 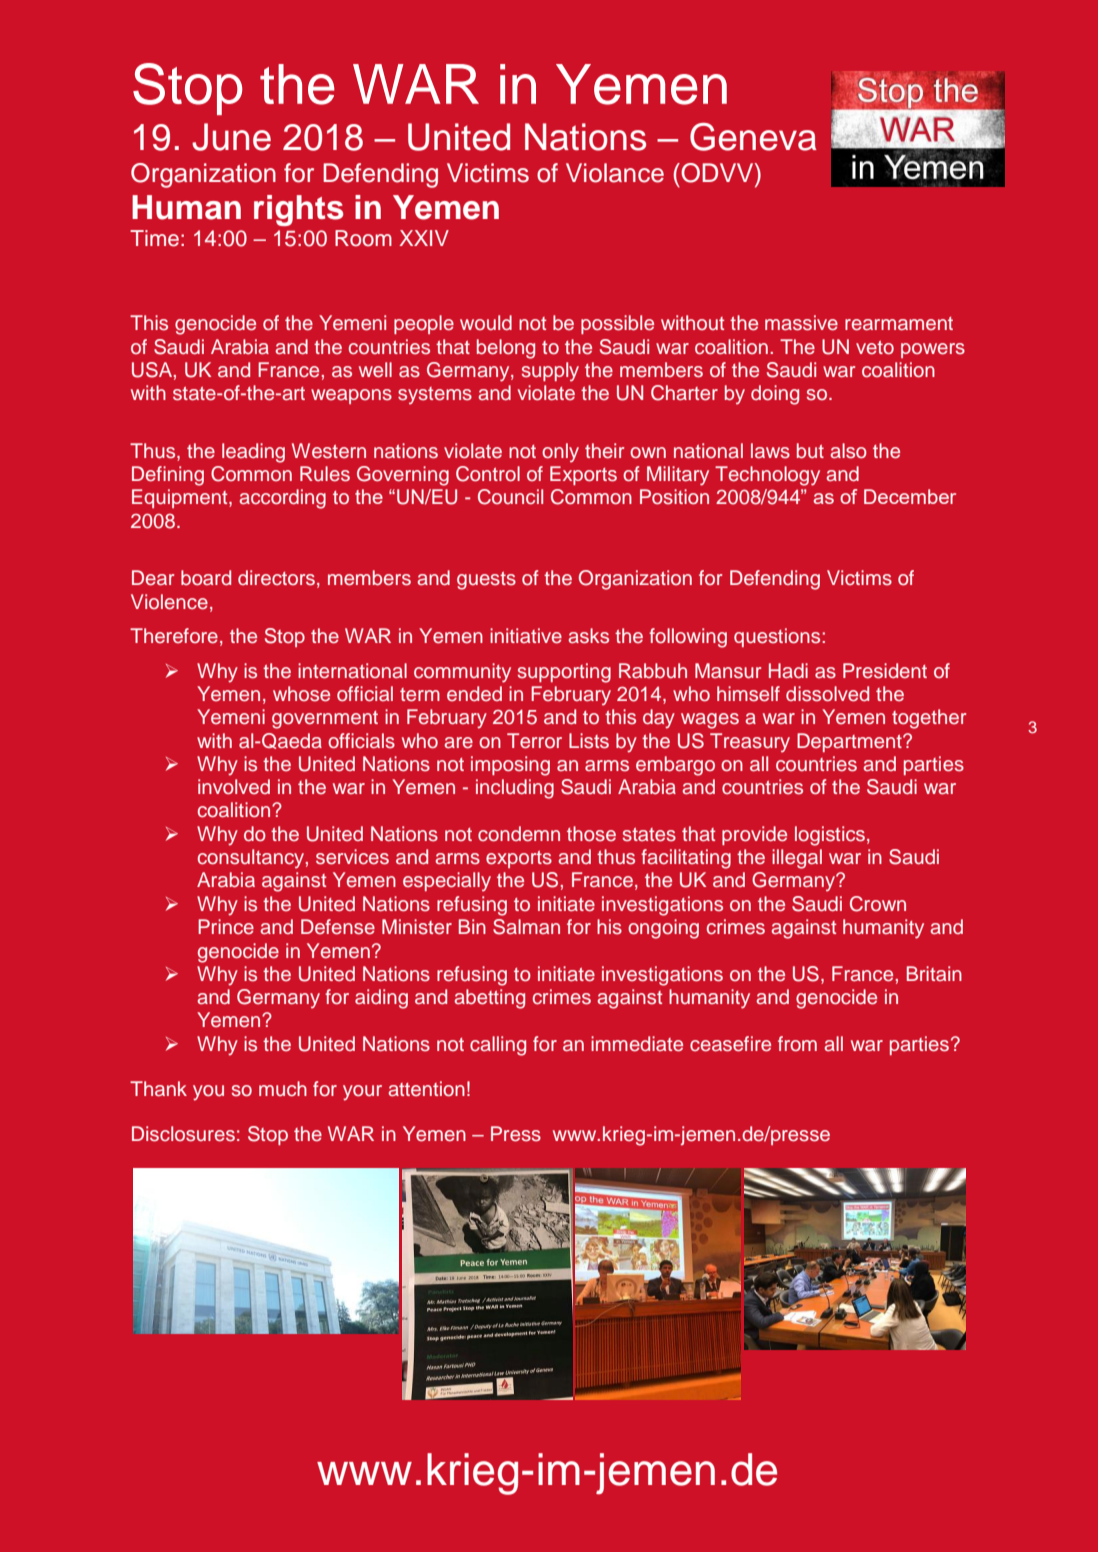 I want to click on Council, so click(x=510, y=497).
